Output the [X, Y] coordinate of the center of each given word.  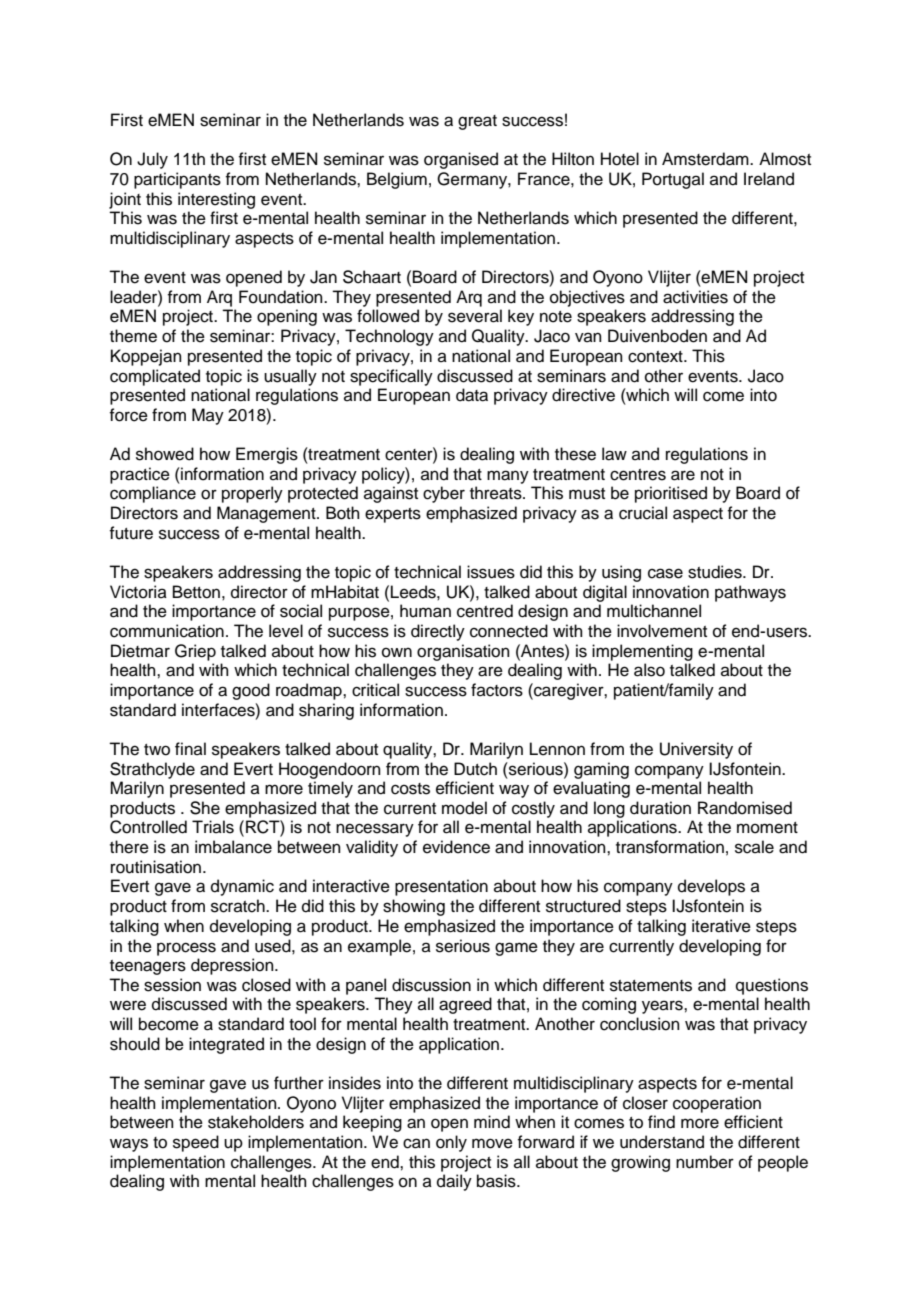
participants [177, 180]
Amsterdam [706, 159]
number [705, 1162]
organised [461, 160]
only [451, 1143]
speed [196, 1143]
